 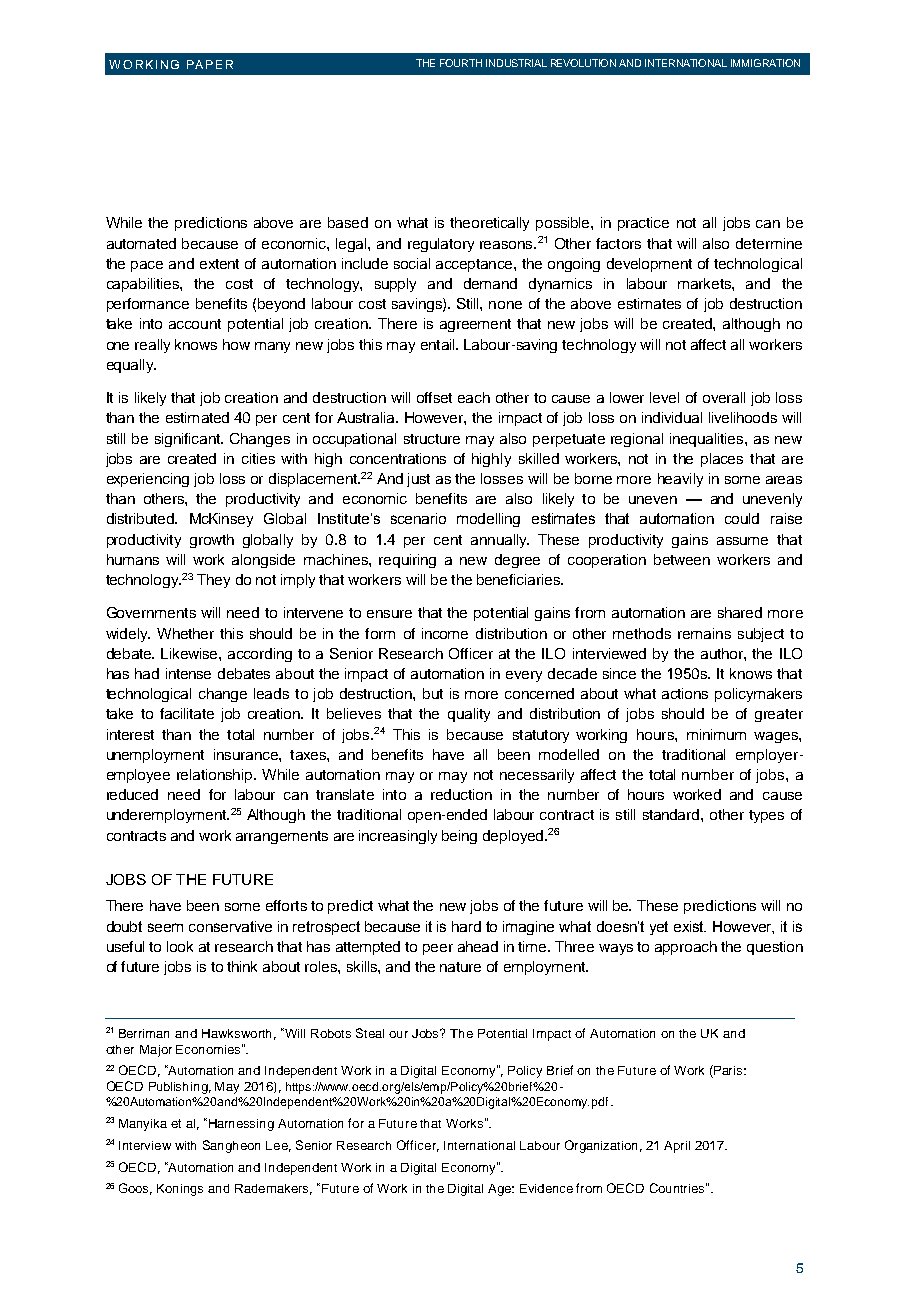 I want to click on Evidence, so click(x=546, y=1188).
